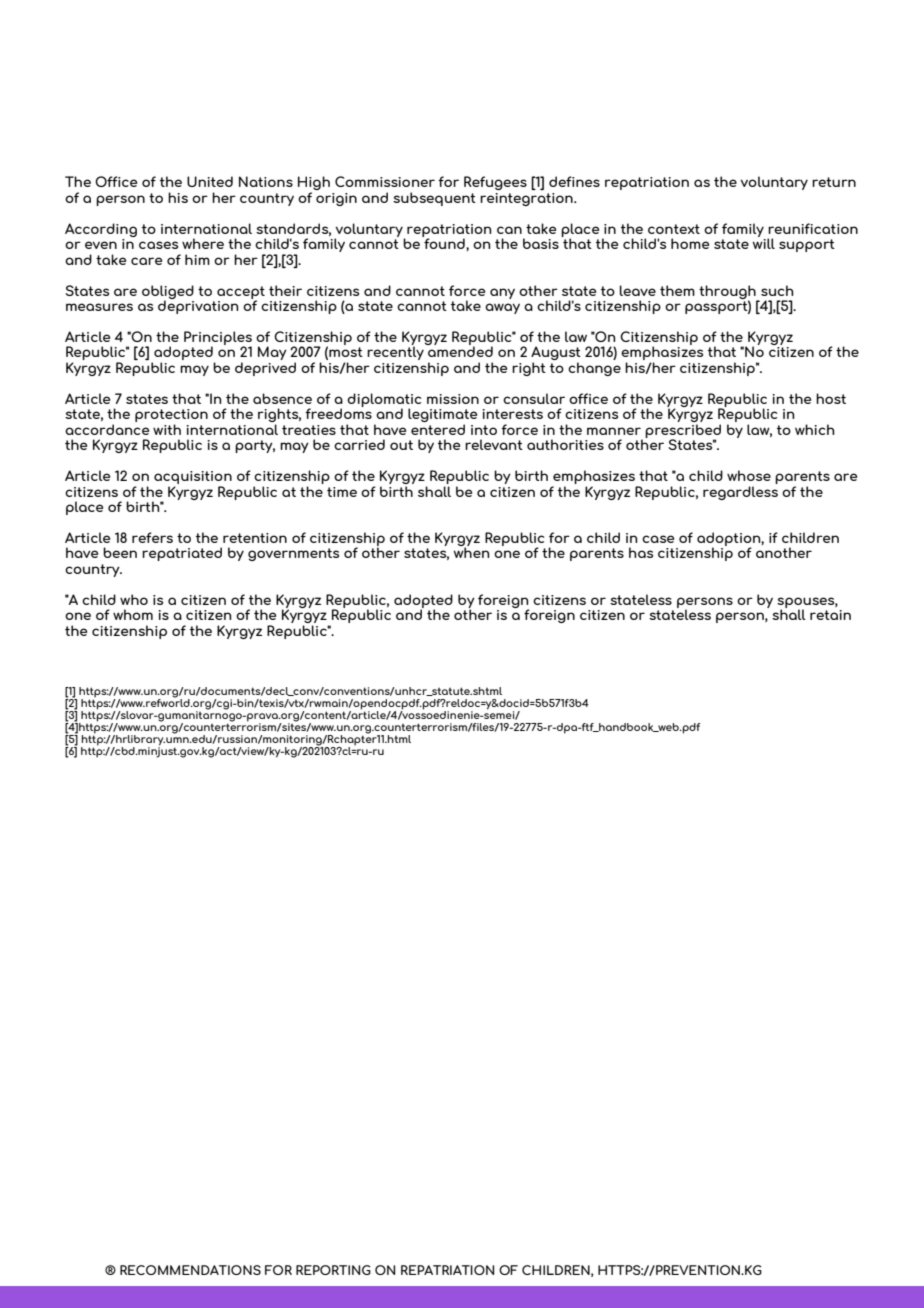 The width and height of the screenshot is (924, 1308). I want to click on REPORTING, so click(333, 1270).
